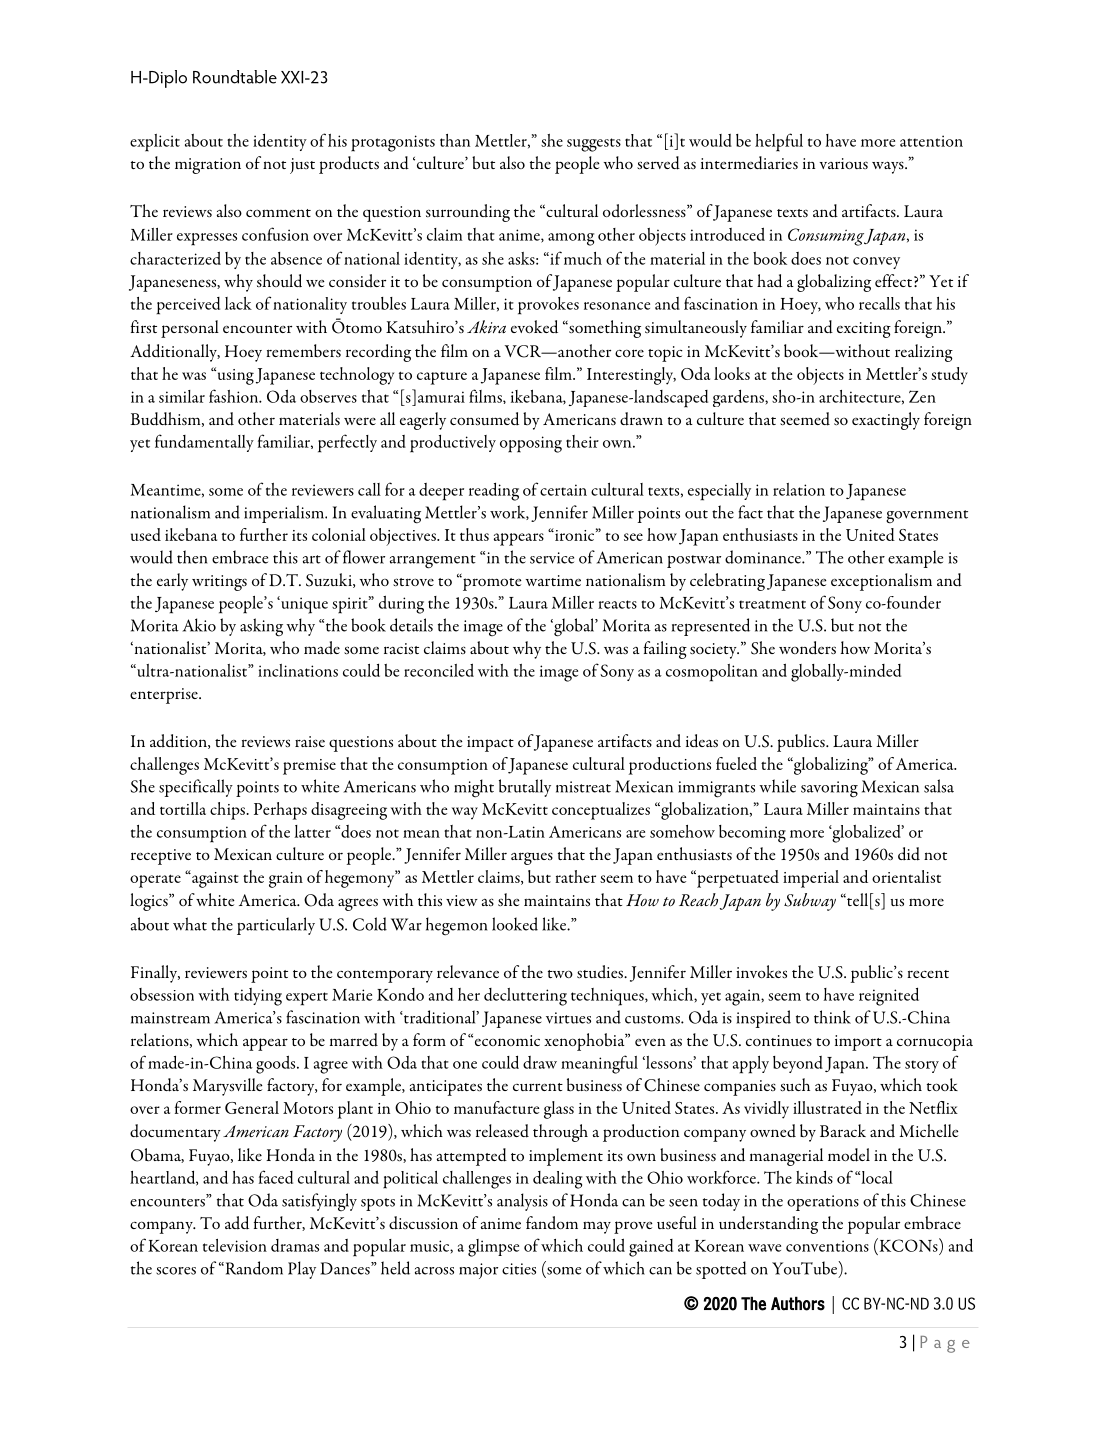 Image resolution: width=1106 pixels, height=1431 pixels. I want to click on impact, so click(490, 744).
